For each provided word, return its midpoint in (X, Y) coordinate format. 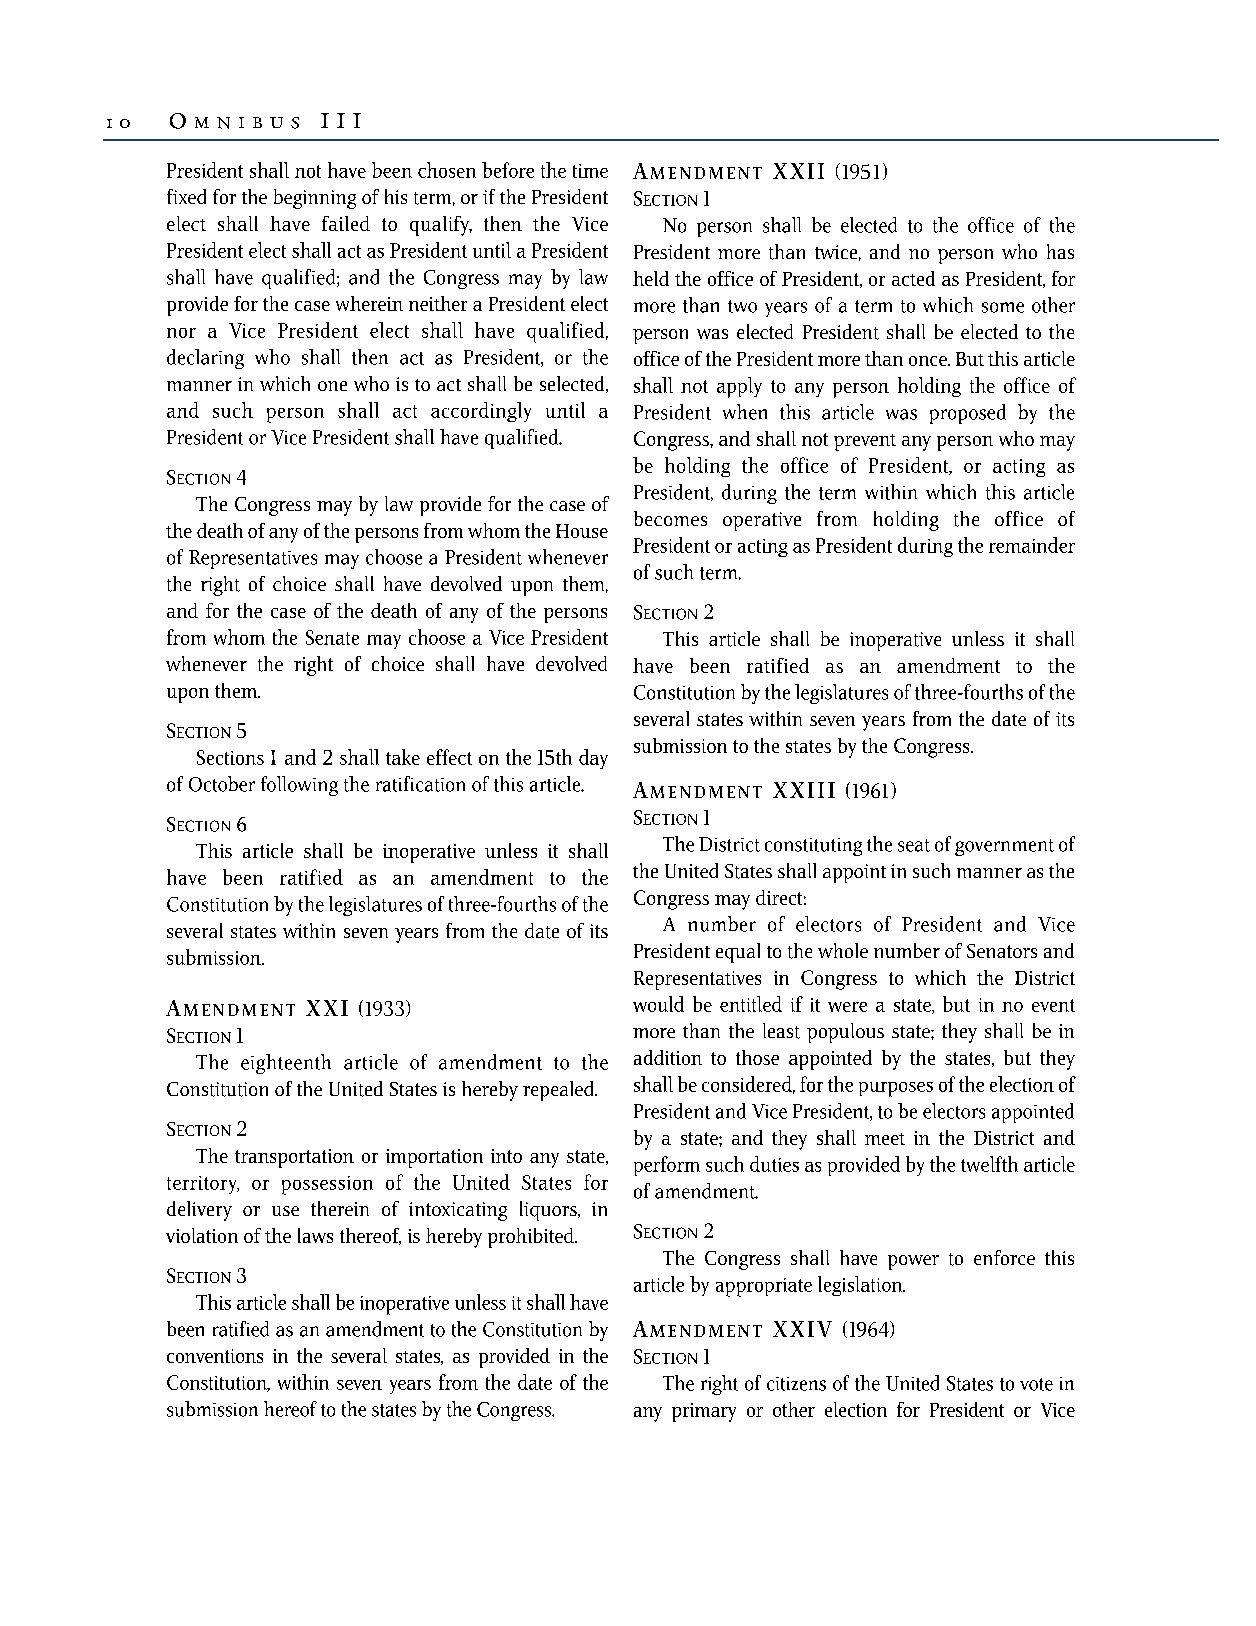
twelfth (989, 1164)
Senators (1002, 951)
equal (738, 953)
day (593, 759)
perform (667, 1166)
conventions (215, 1356)
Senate (332, 637)
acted (913, 278)
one (332, 386)
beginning (315, 199)
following (299, 786)
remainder (1032, 545)
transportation (294, 1158)
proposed (968, 414)
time (590, 171)
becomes (670, 518)
